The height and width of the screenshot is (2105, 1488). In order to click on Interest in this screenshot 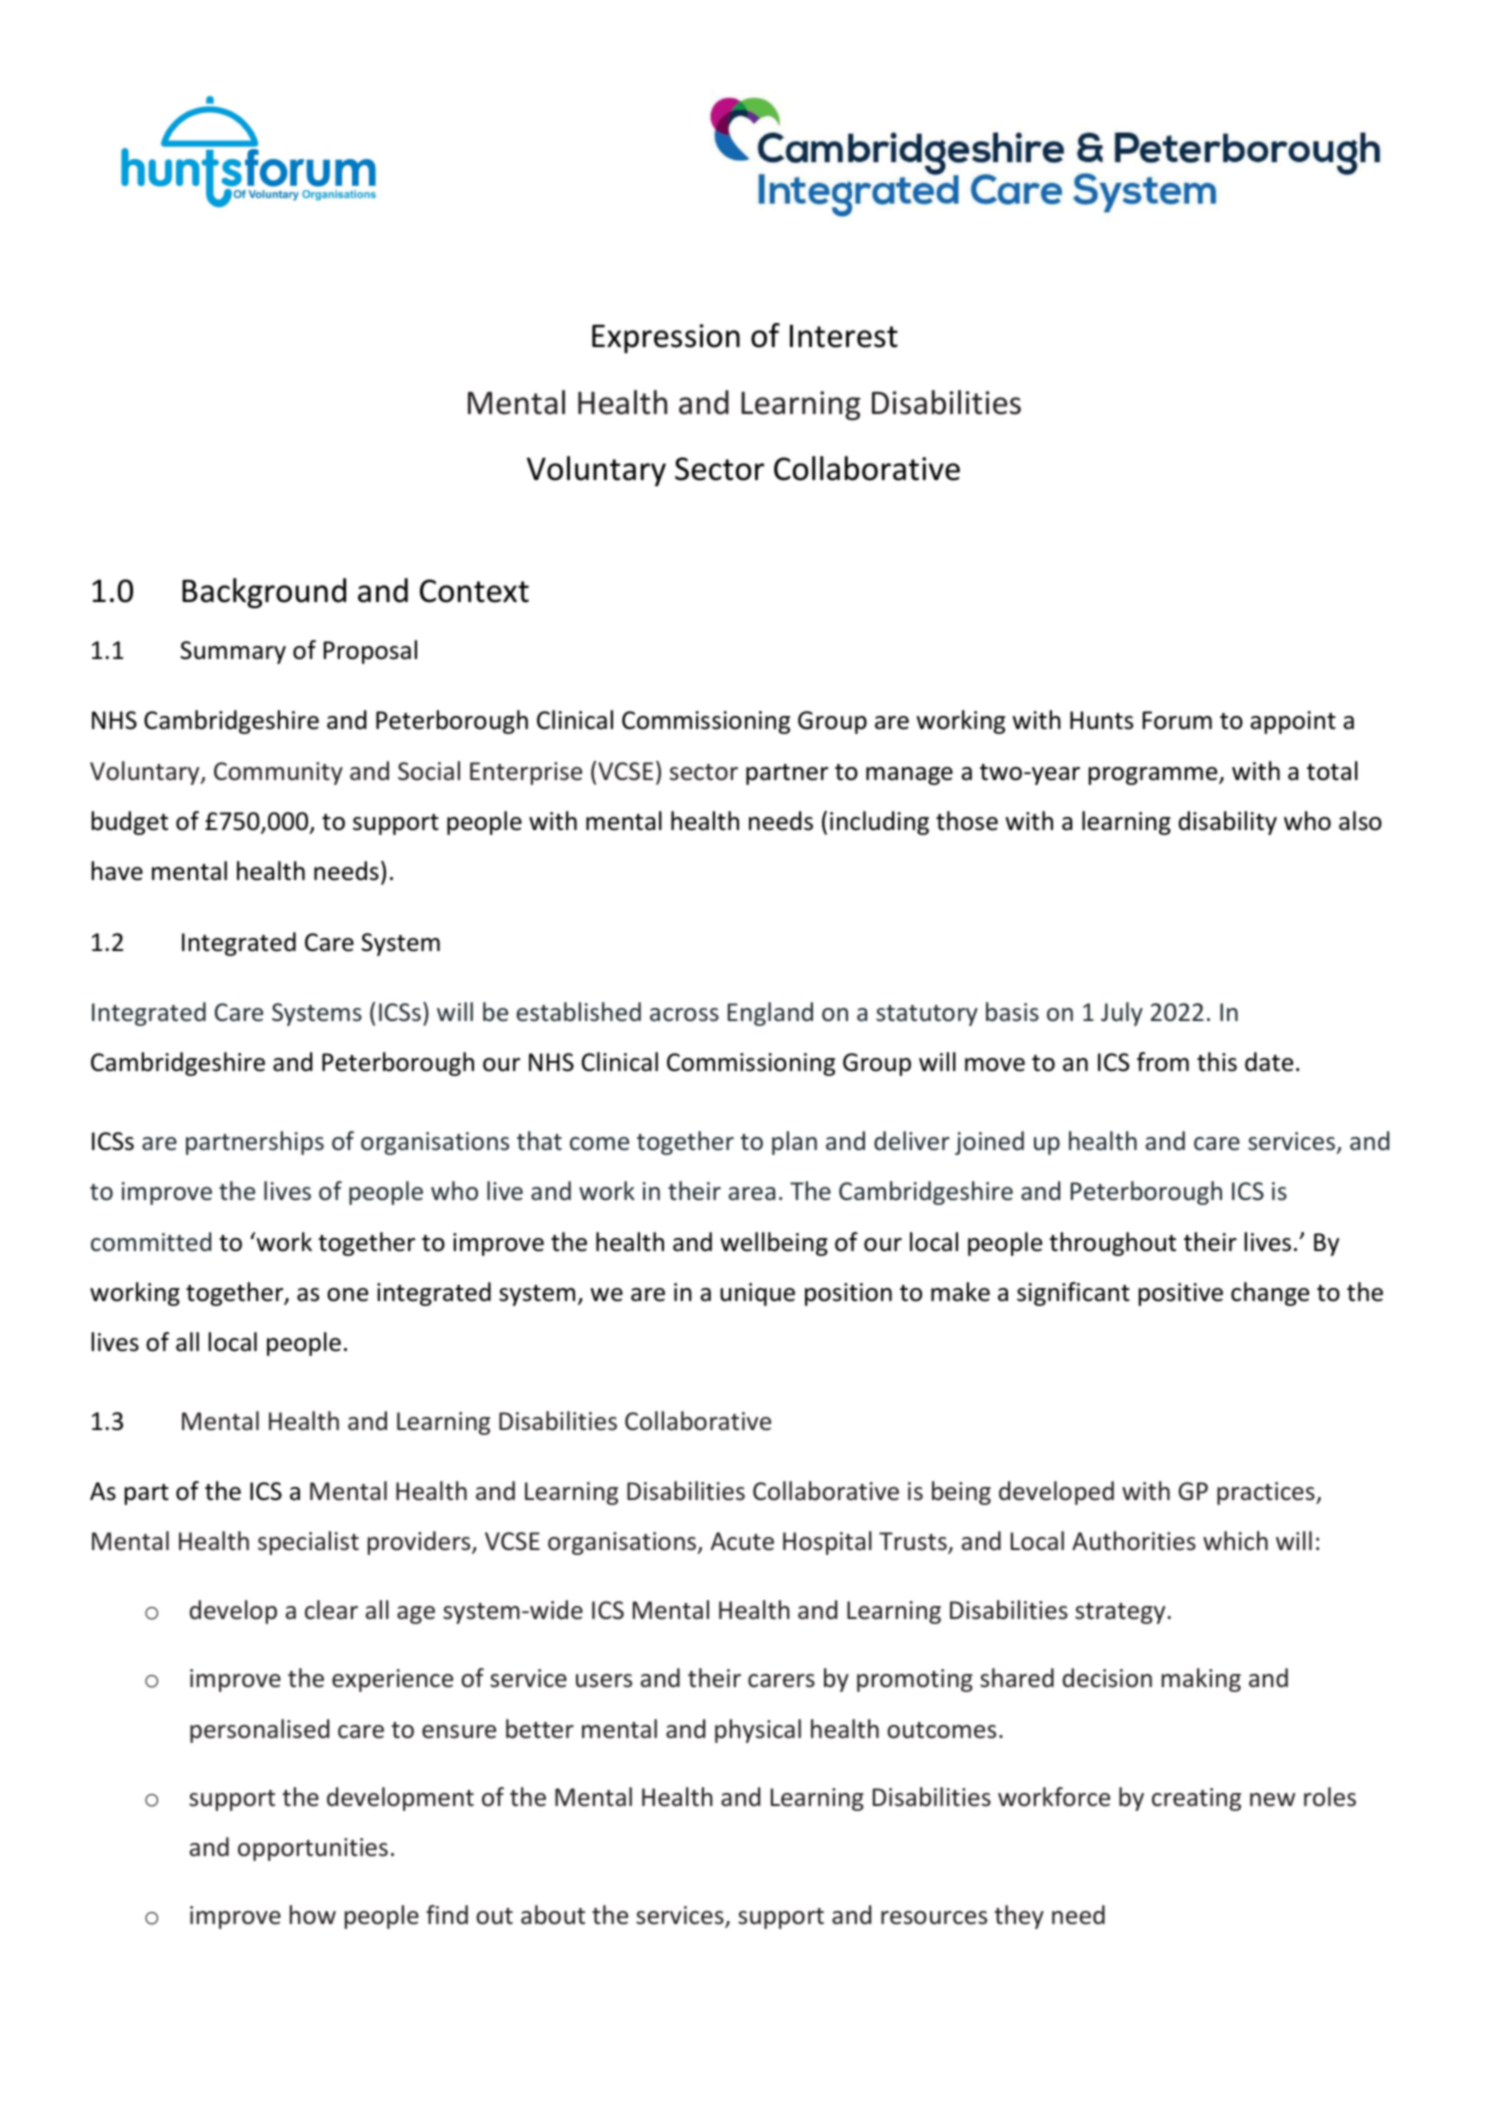, I will do `click(844, 336)`.
